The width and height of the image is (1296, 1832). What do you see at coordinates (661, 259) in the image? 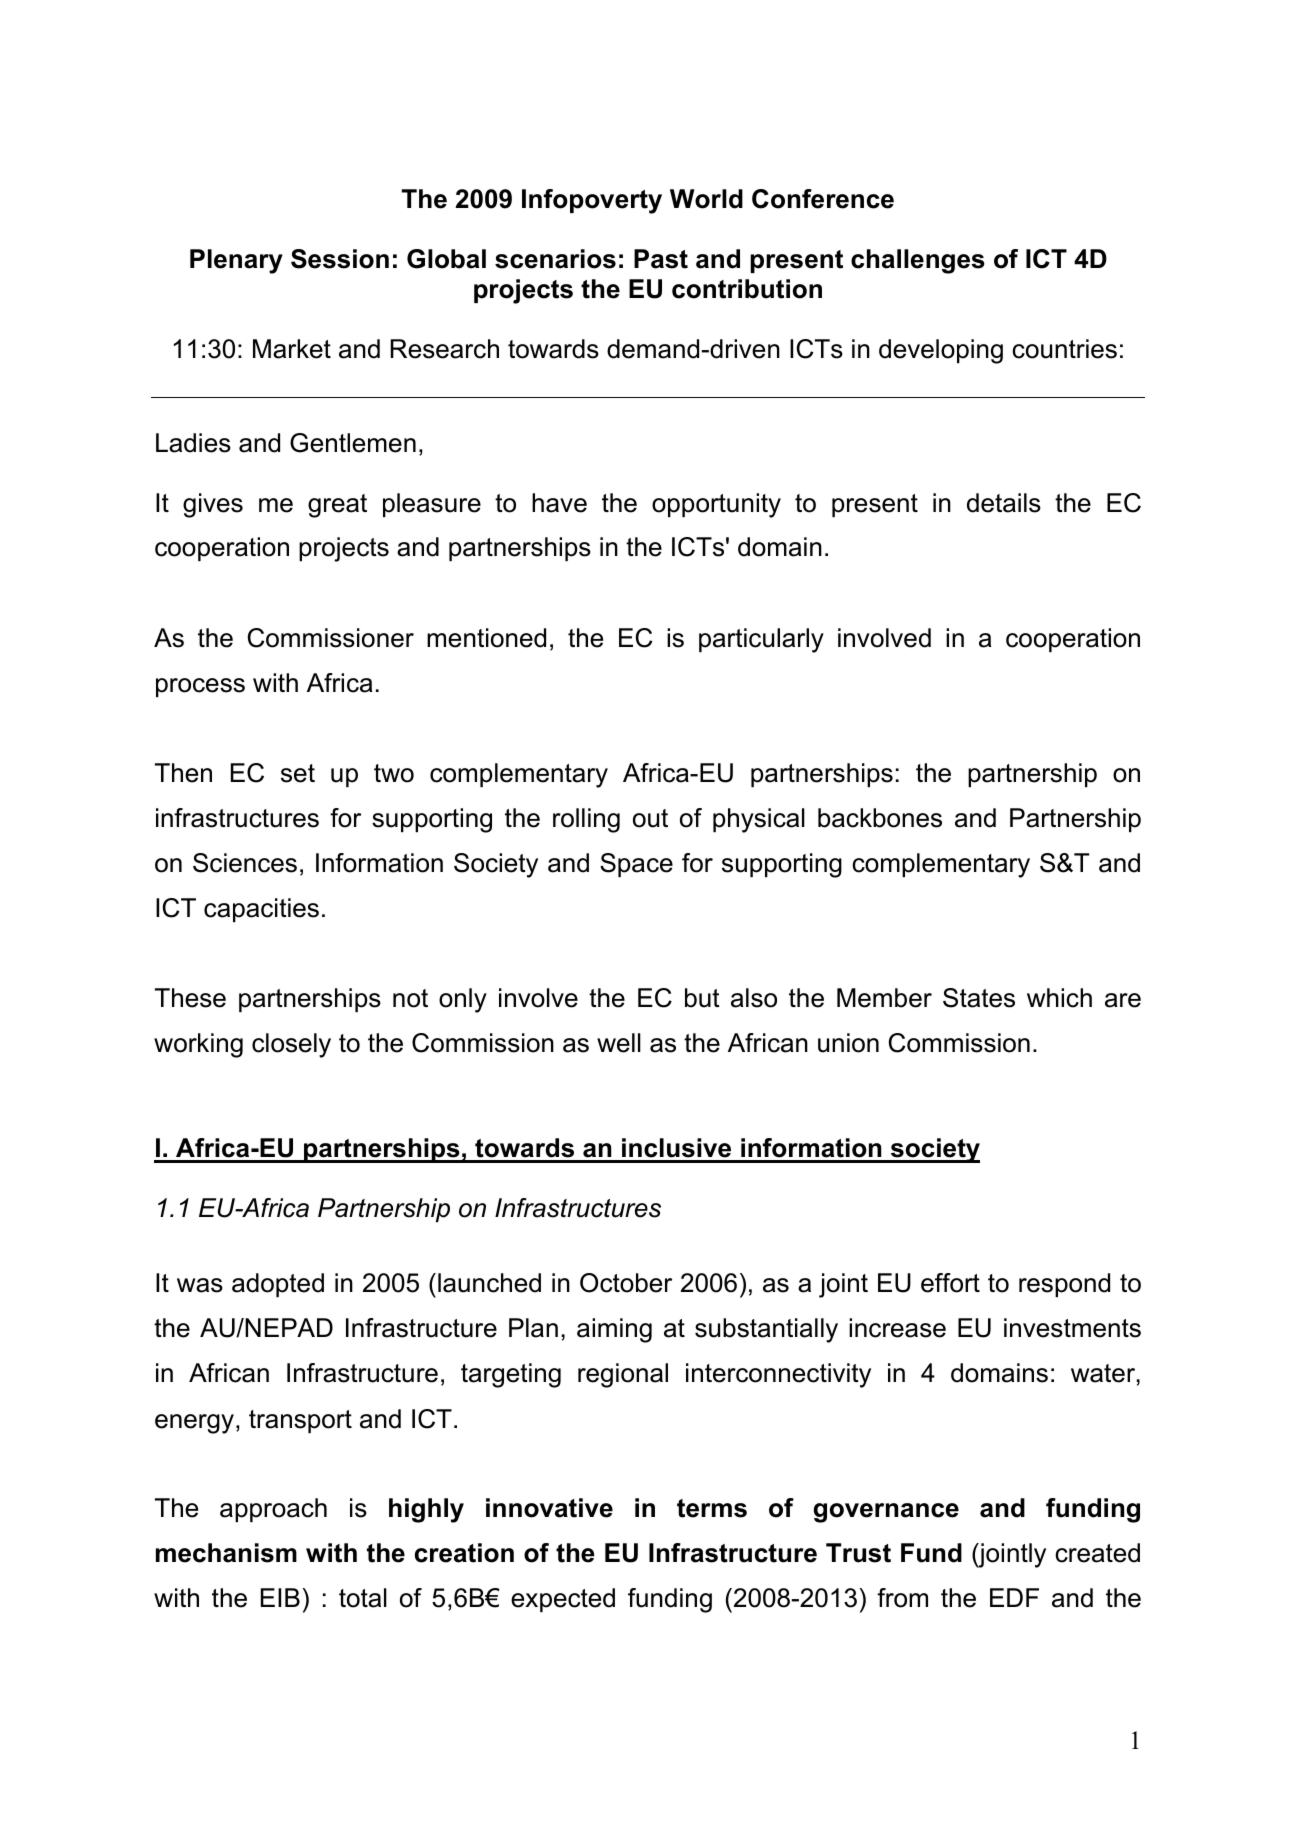
I see `Past` at bounding box center [661, 259].
